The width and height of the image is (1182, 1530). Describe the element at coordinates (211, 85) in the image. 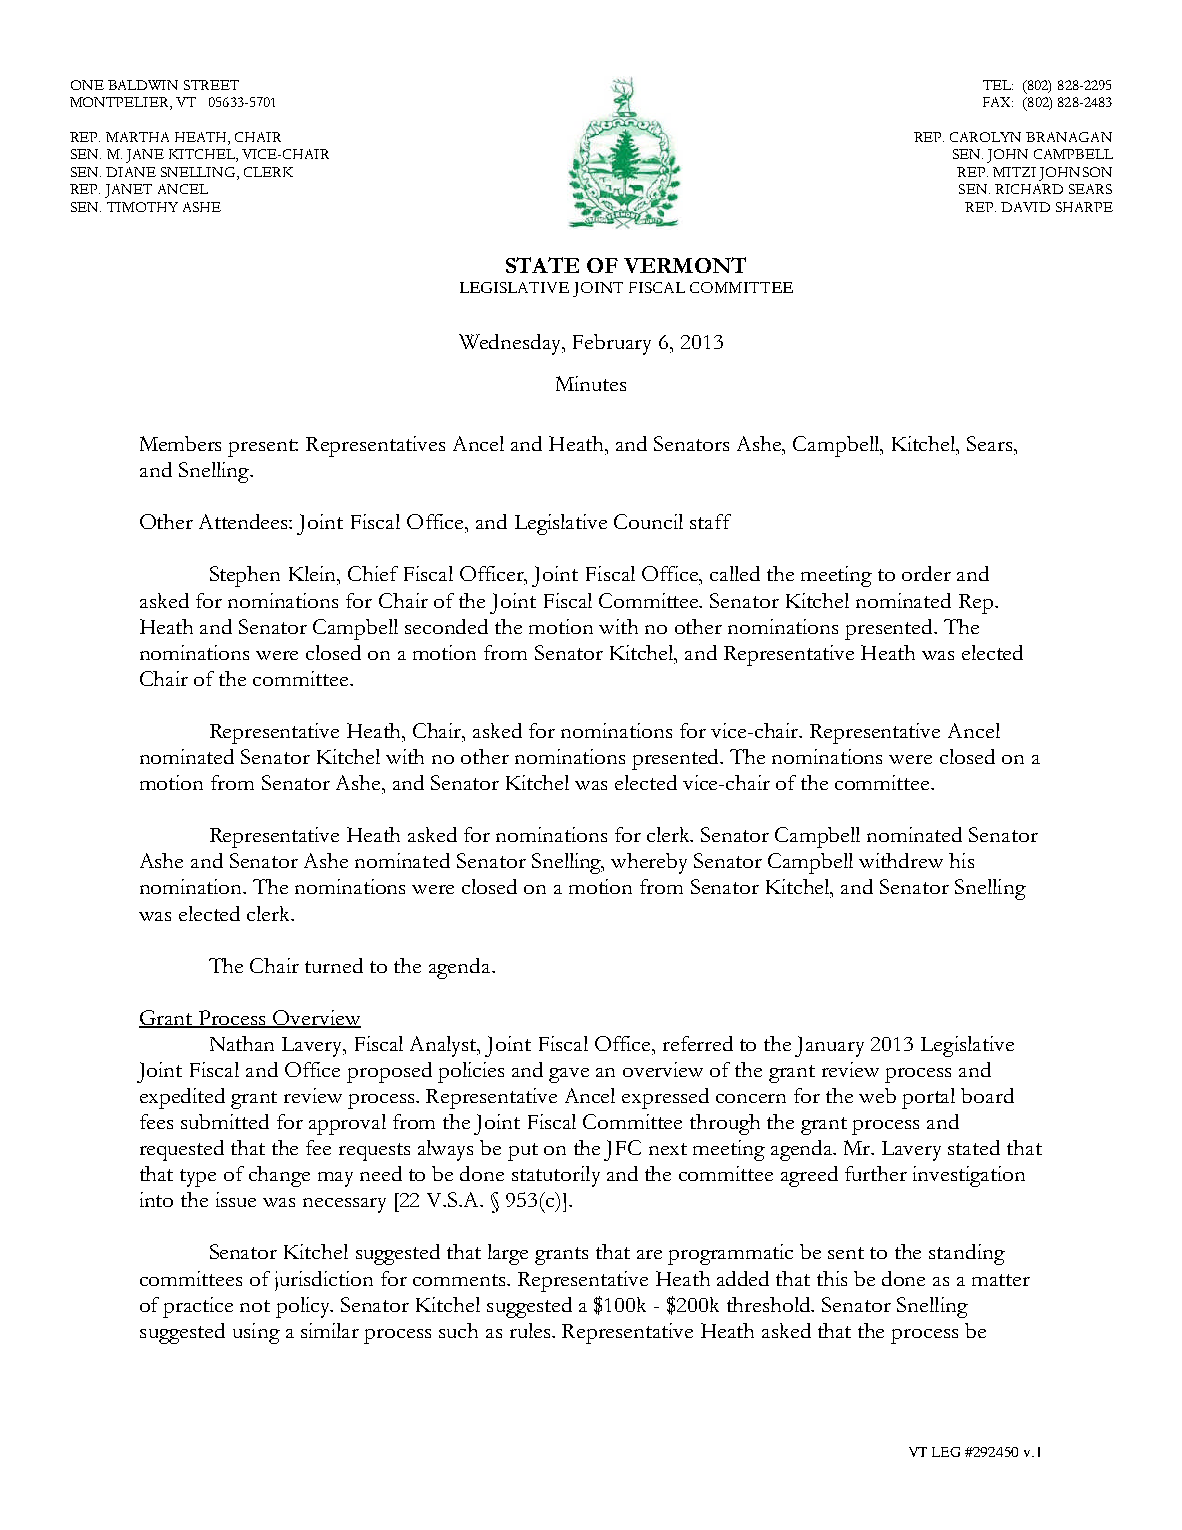

I see `STREET` at that location.
